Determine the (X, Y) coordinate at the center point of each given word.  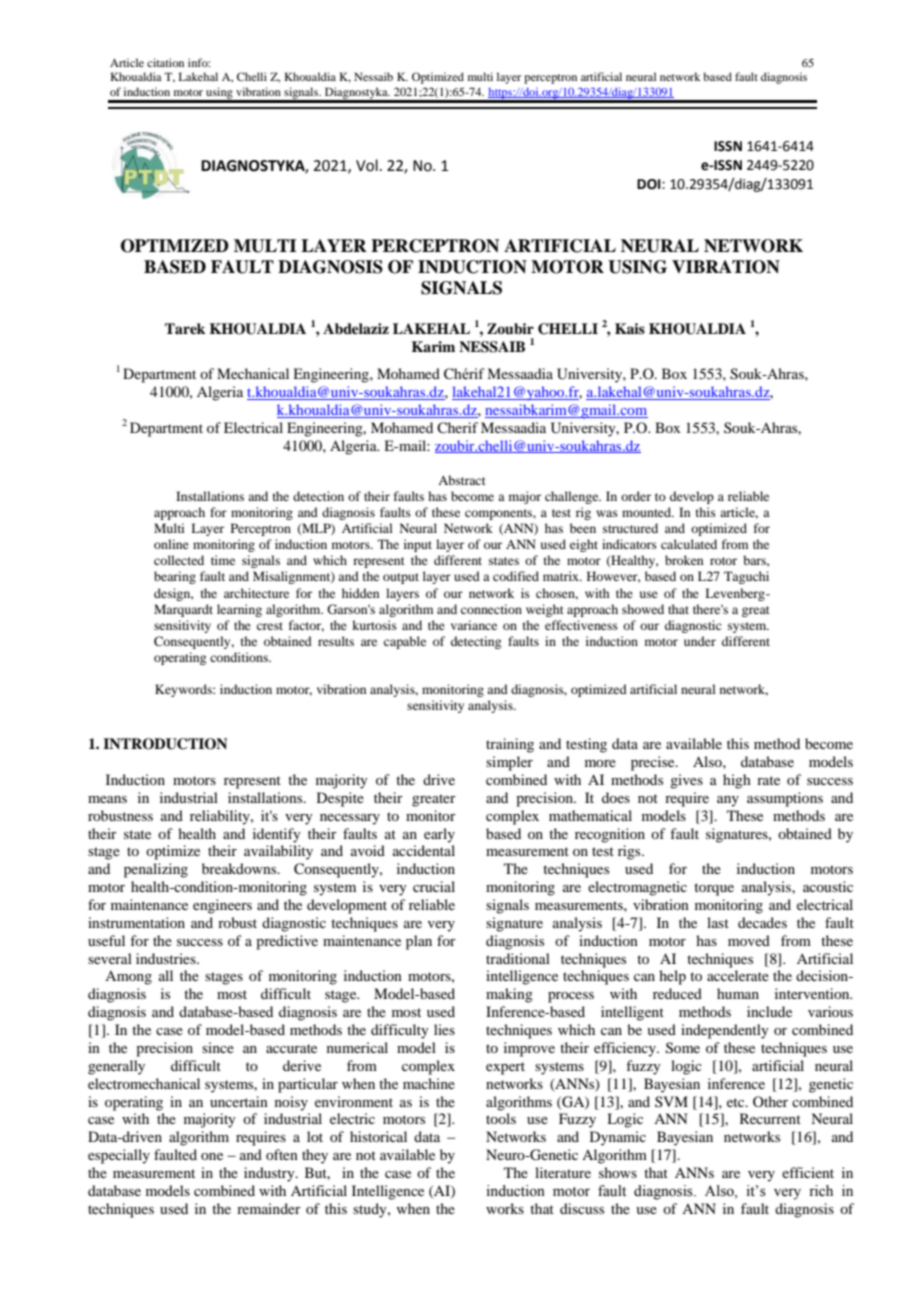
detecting (476, 642)
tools (501, 1118)
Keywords (184, 690)
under (700, 641)
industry (270, 1174)
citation (165, 62)
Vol (367, 165)
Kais (630, 328)
